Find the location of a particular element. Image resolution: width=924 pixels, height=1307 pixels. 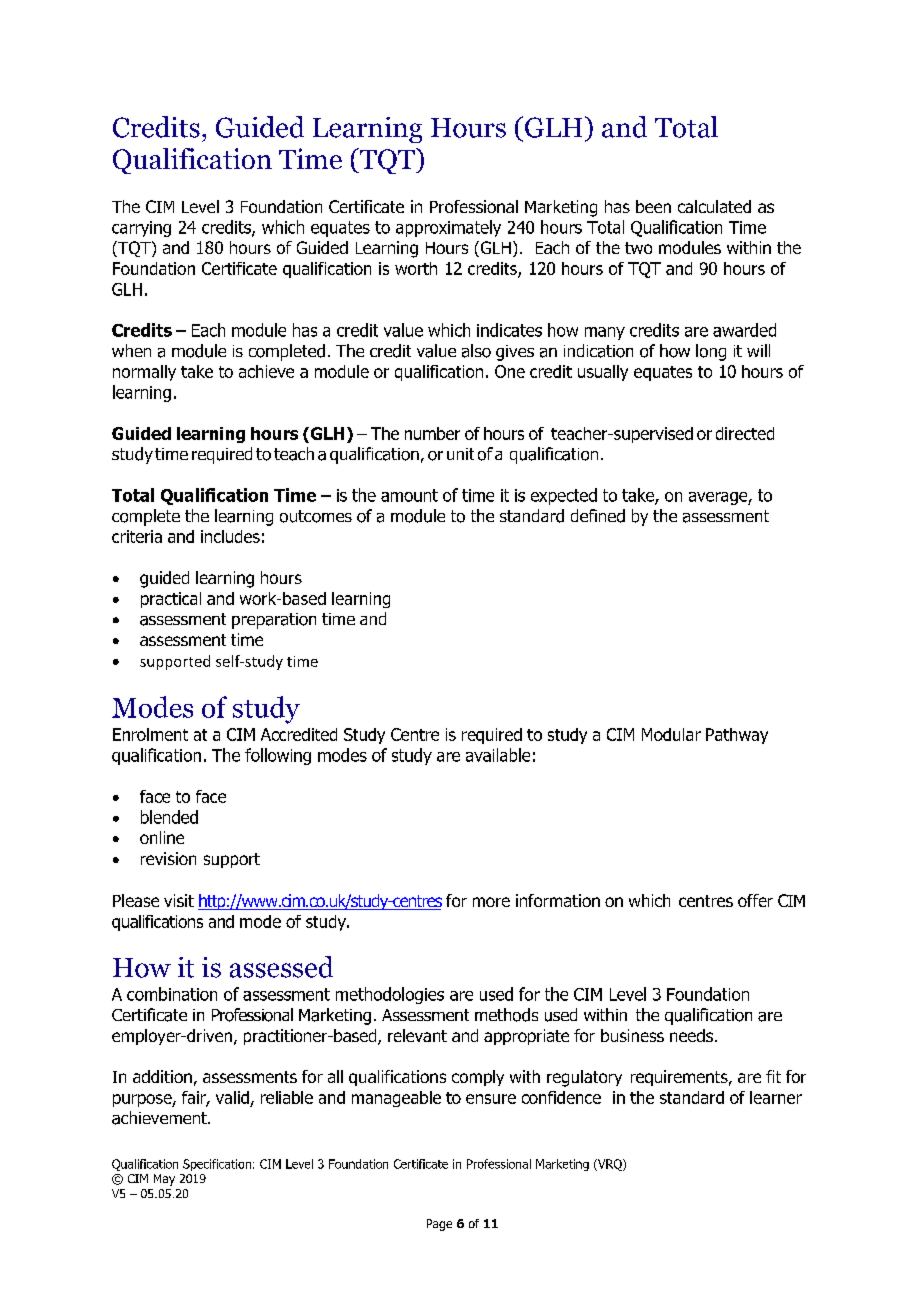

carrying is located at coordinates (141, 229).
